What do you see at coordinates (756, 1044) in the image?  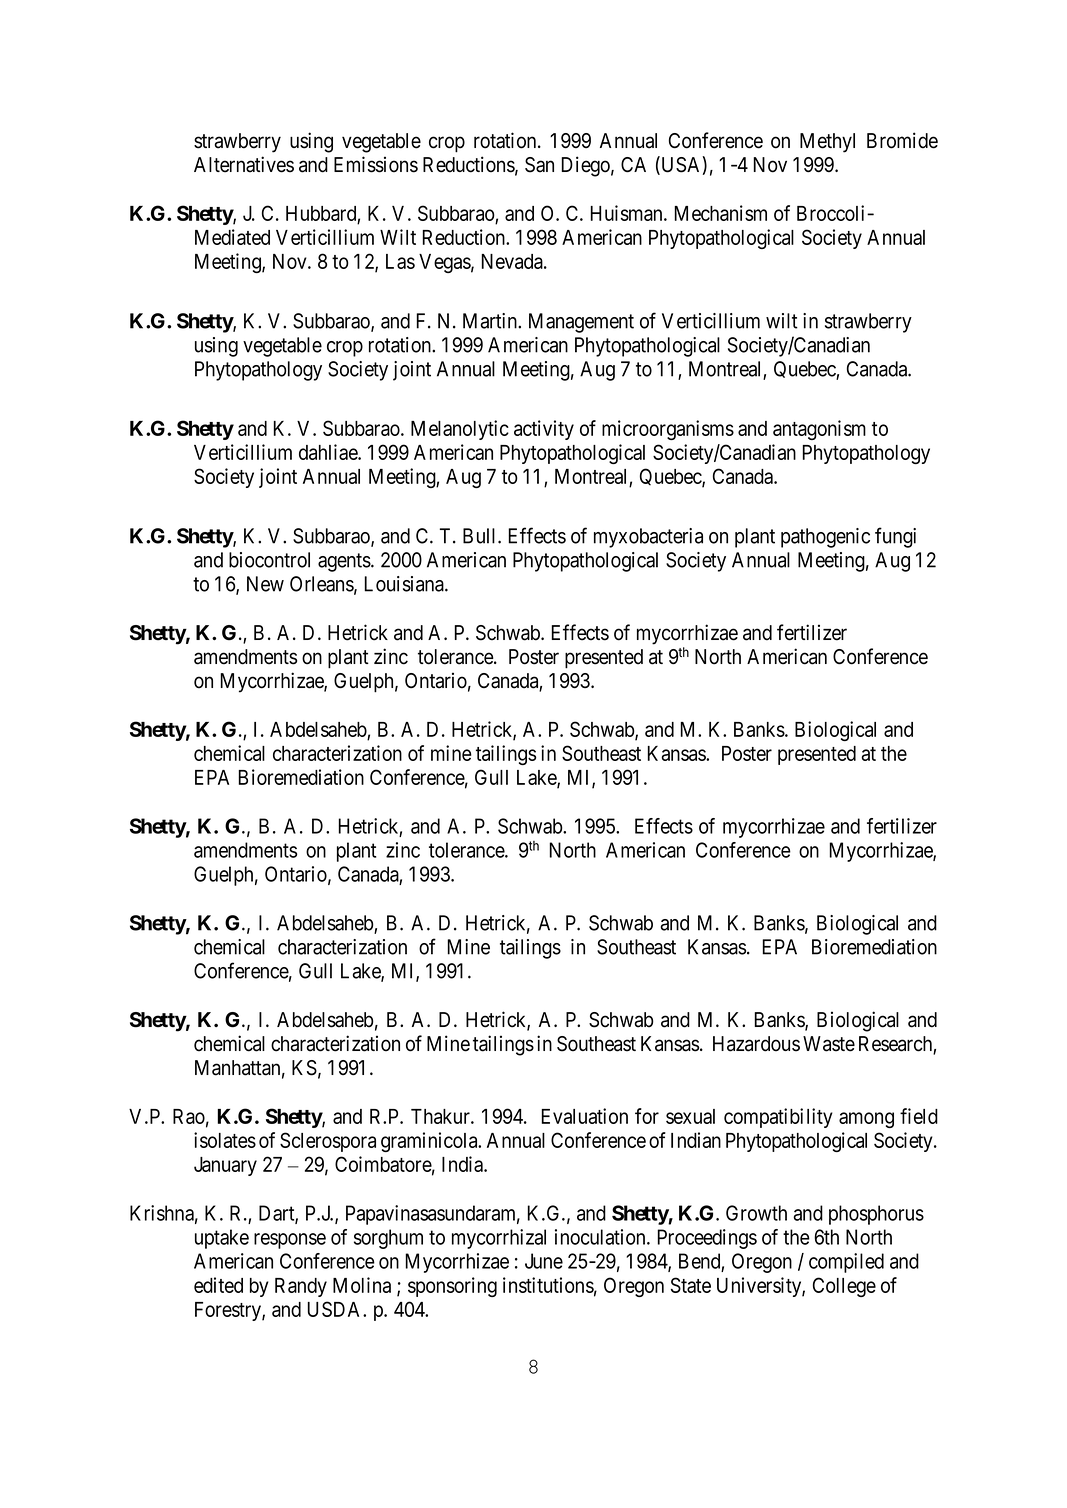 I see `Hazardous` at bounding box center [756, 1044].
